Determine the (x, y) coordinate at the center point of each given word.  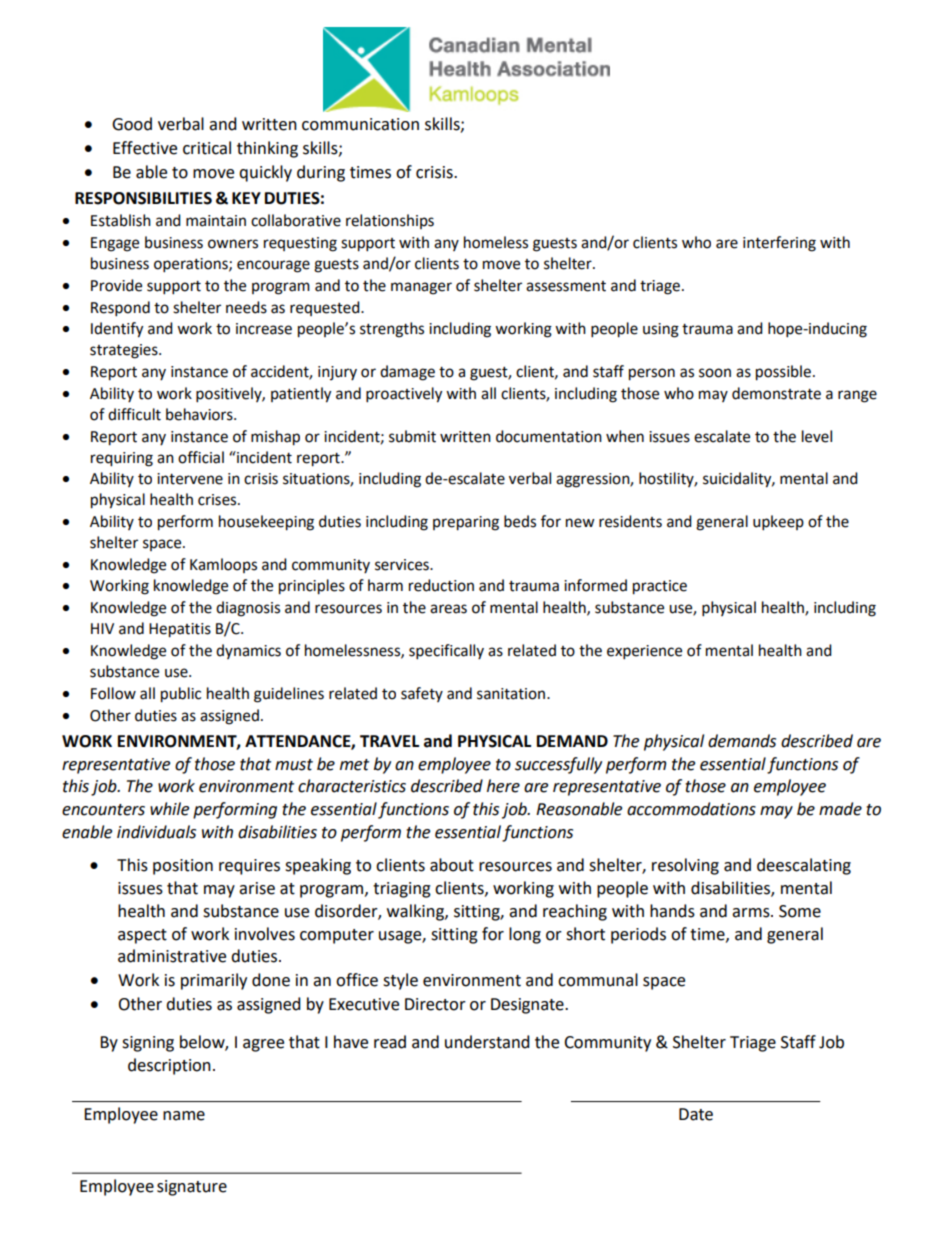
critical (207, 148)
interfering (779, 244)
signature (192, 1188)
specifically (446, 652)
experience (644, 652)
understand (487, 1042)
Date (696, 1114)
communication (360, 124)
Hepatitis (180, 630)
